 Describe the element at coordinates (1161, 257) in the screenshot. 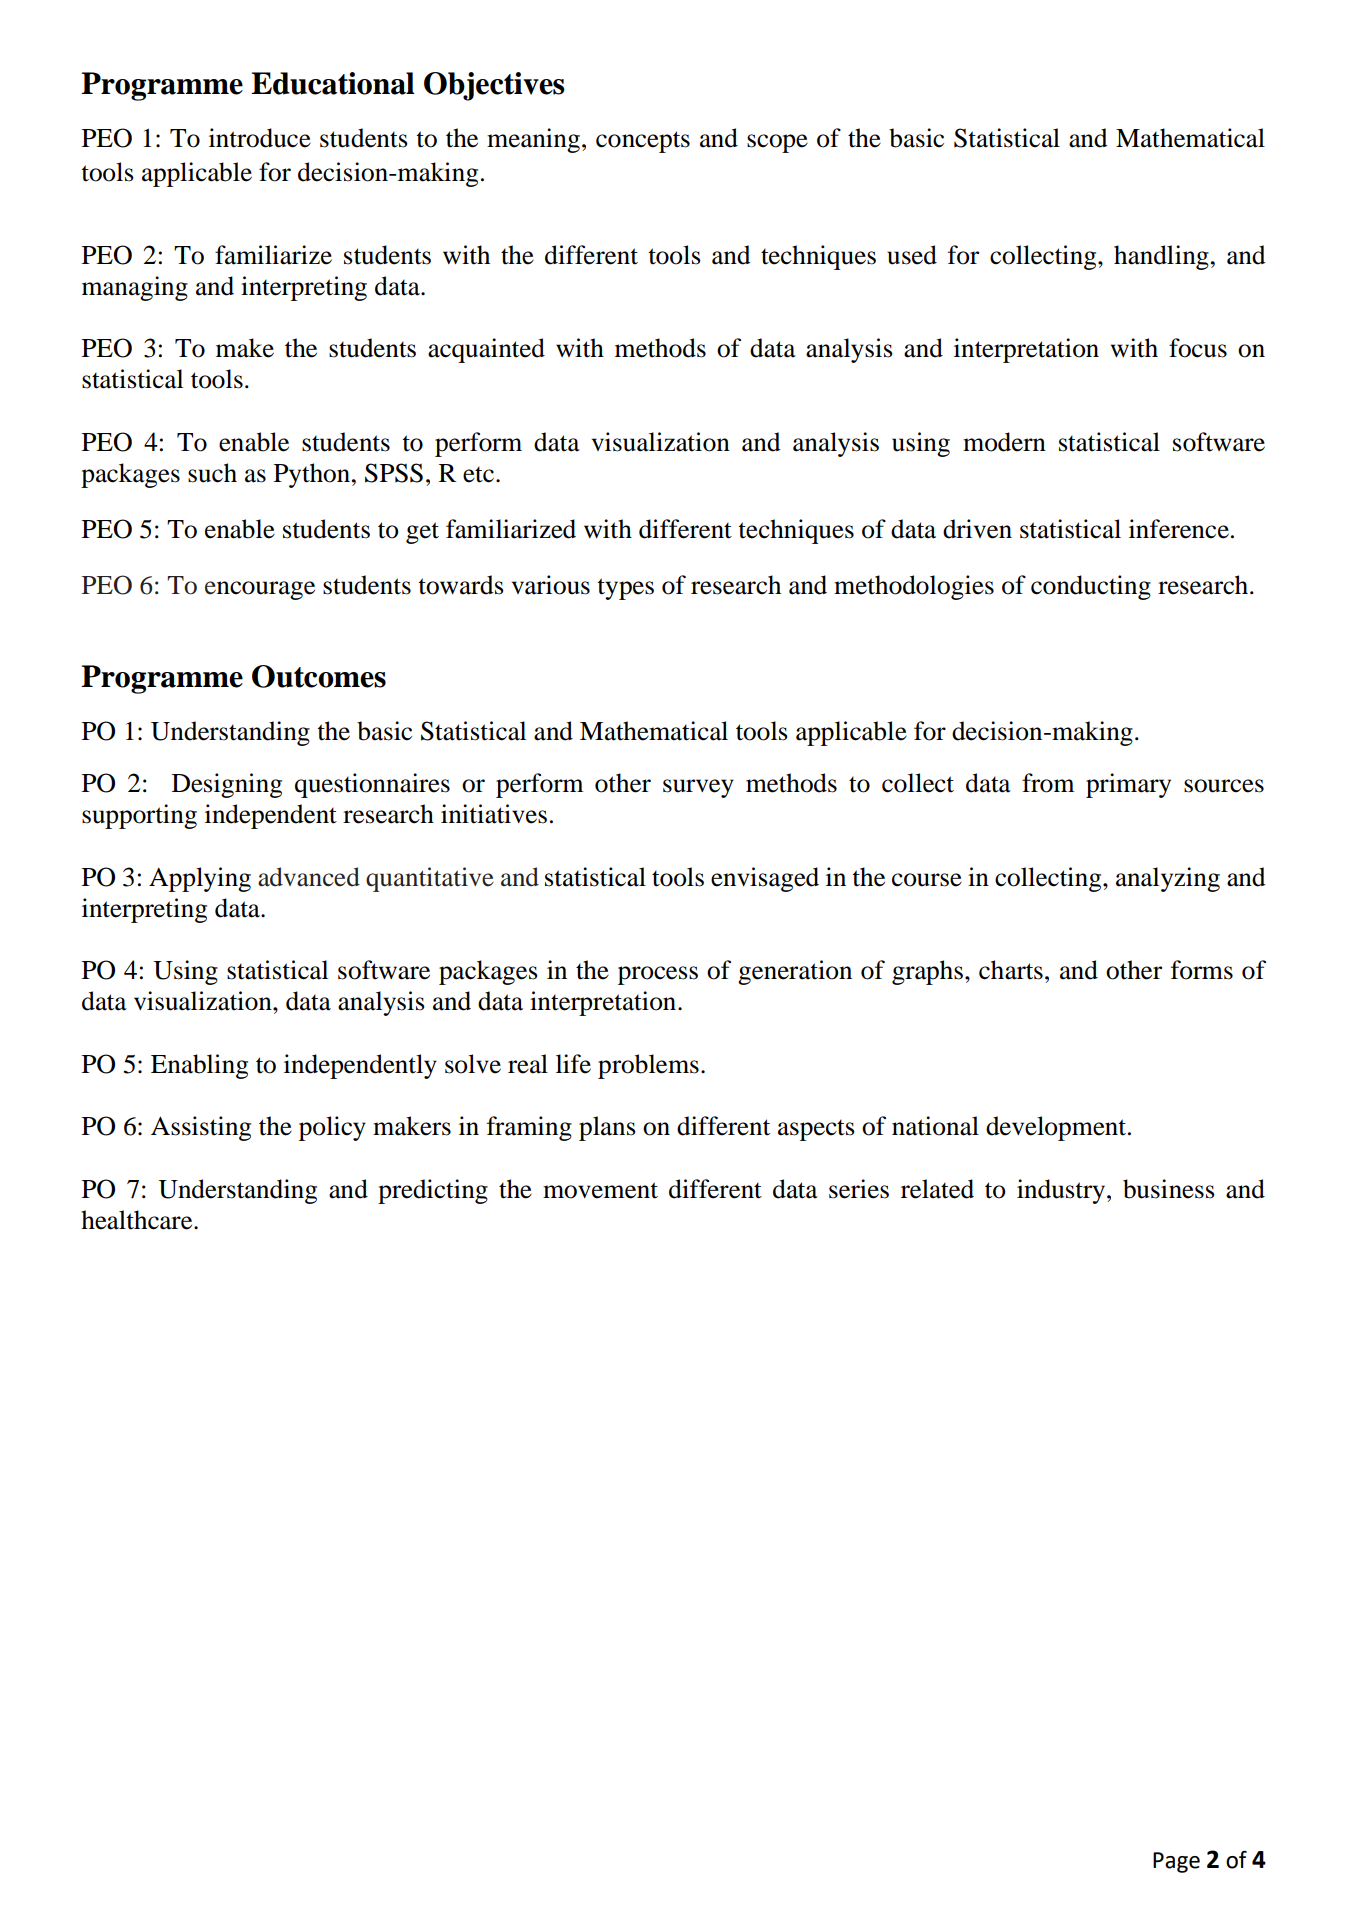

I see `handling` at that location.
